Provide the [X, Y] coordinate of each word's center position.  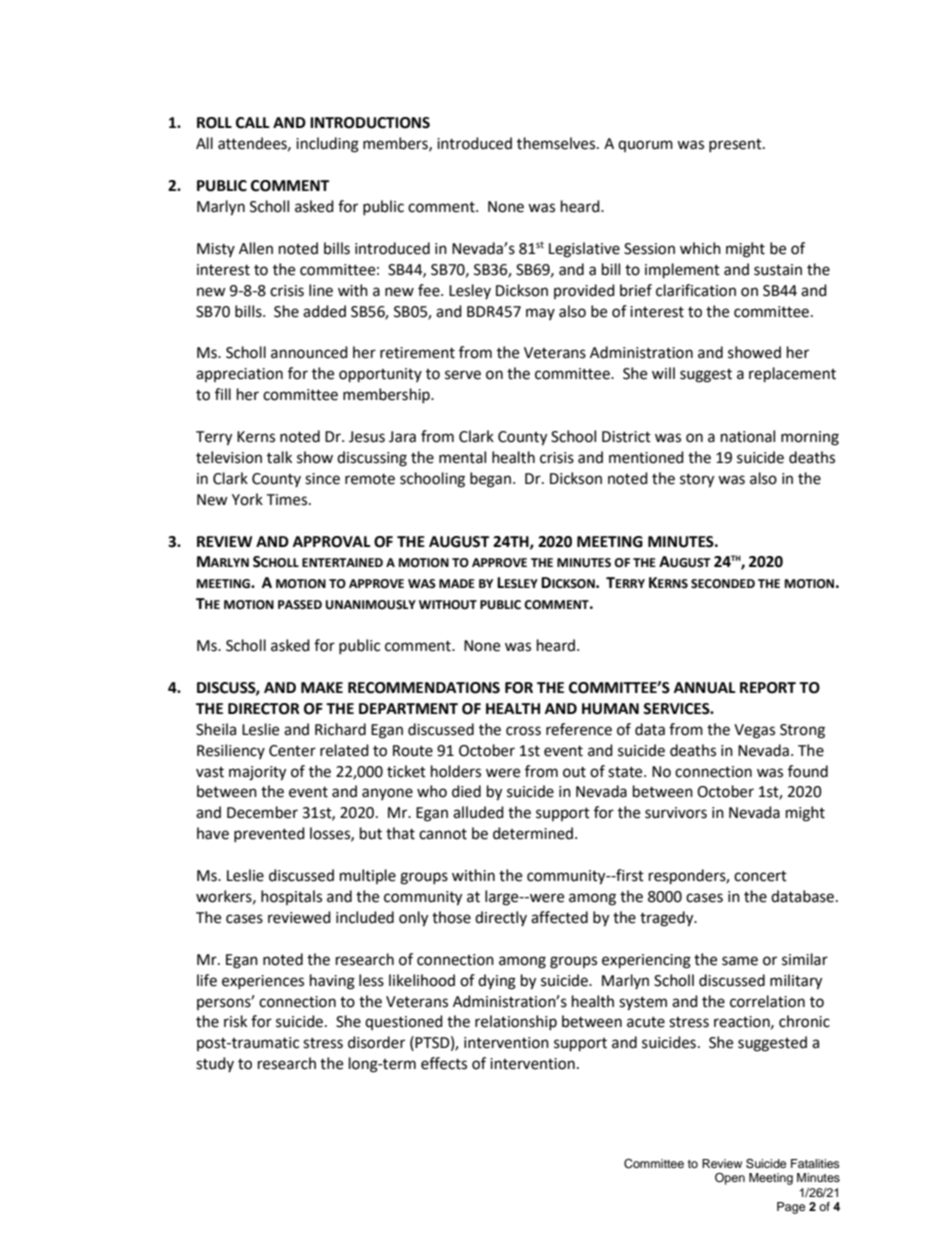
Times [288, 500]
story [697, 481]
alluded [478, 812]
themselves [557, 143]
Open [730, 1179]
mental [462, 457]
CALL [253, 123]
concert [760, 876]
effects [444, 1063]
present [736, 145]
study [215, 1064]
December [262, 812]
